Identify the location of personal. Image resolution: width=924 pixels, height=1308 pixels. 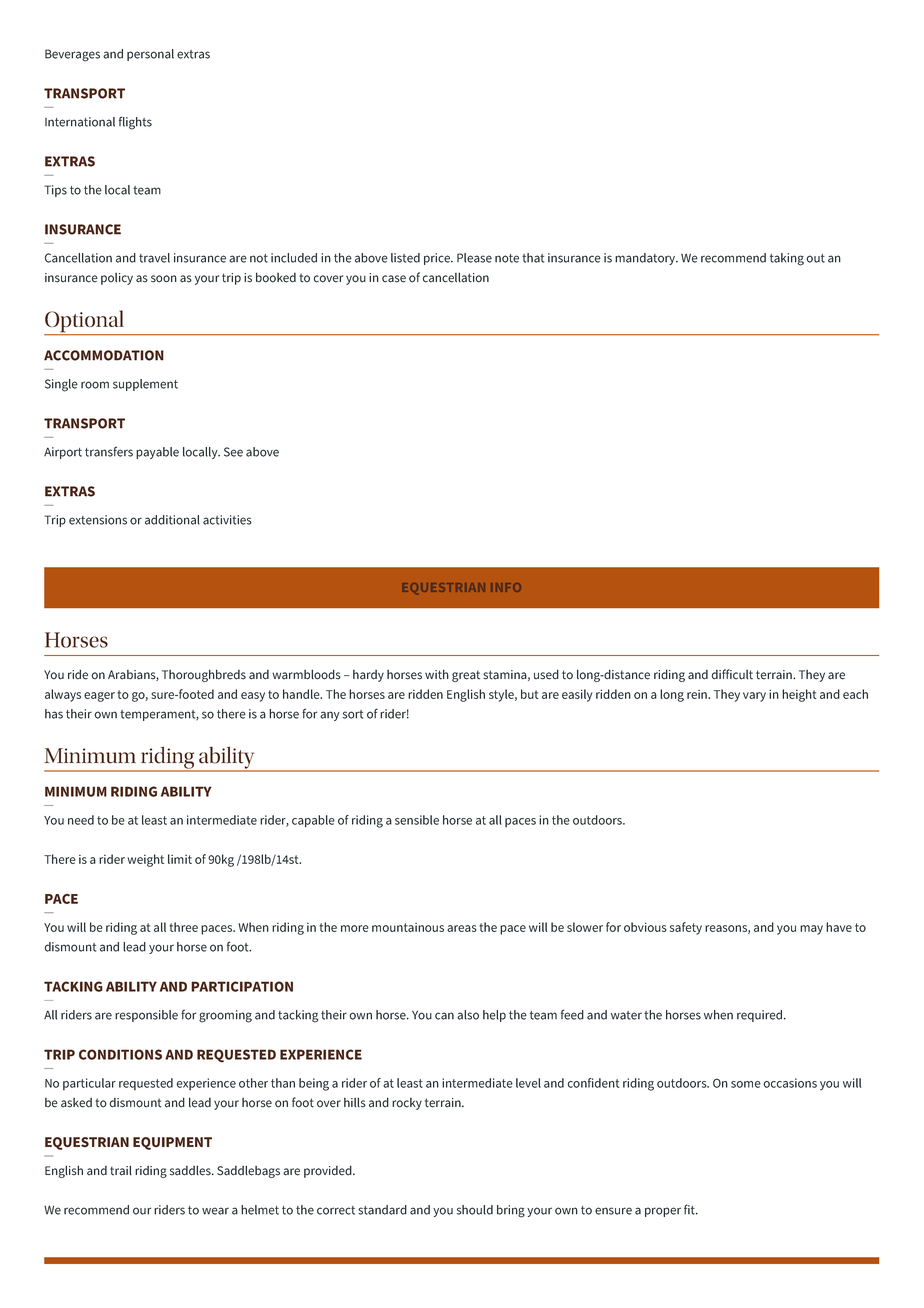
(150, 55).
